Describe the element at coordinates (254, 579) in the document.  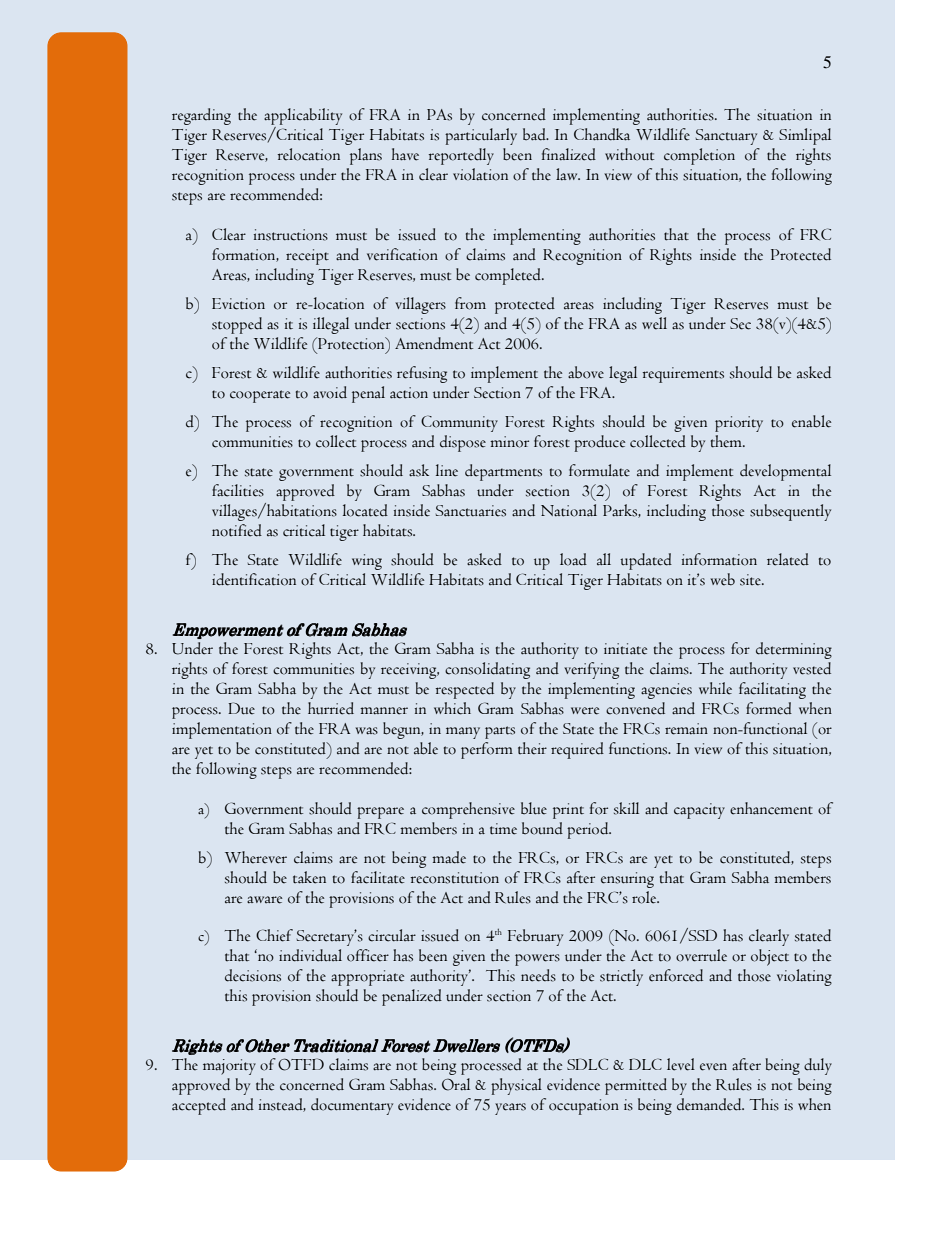
I see `identification` at that location.
